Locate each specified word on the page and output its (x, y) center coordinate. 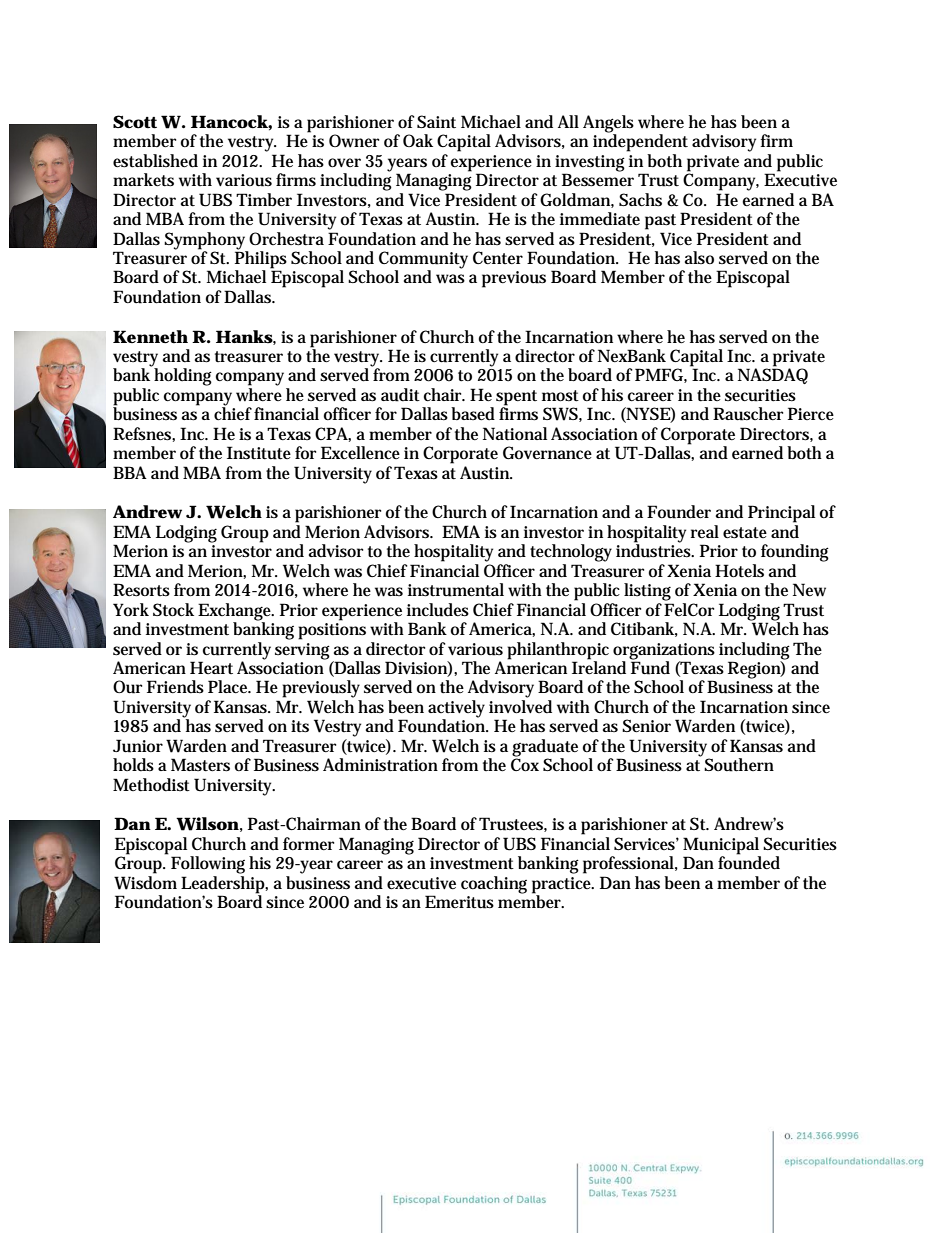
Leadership (224, 885)
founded (749, 862)
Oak (418, 140)
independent (640, 142)
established (155, 161)
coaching (494, 885)
